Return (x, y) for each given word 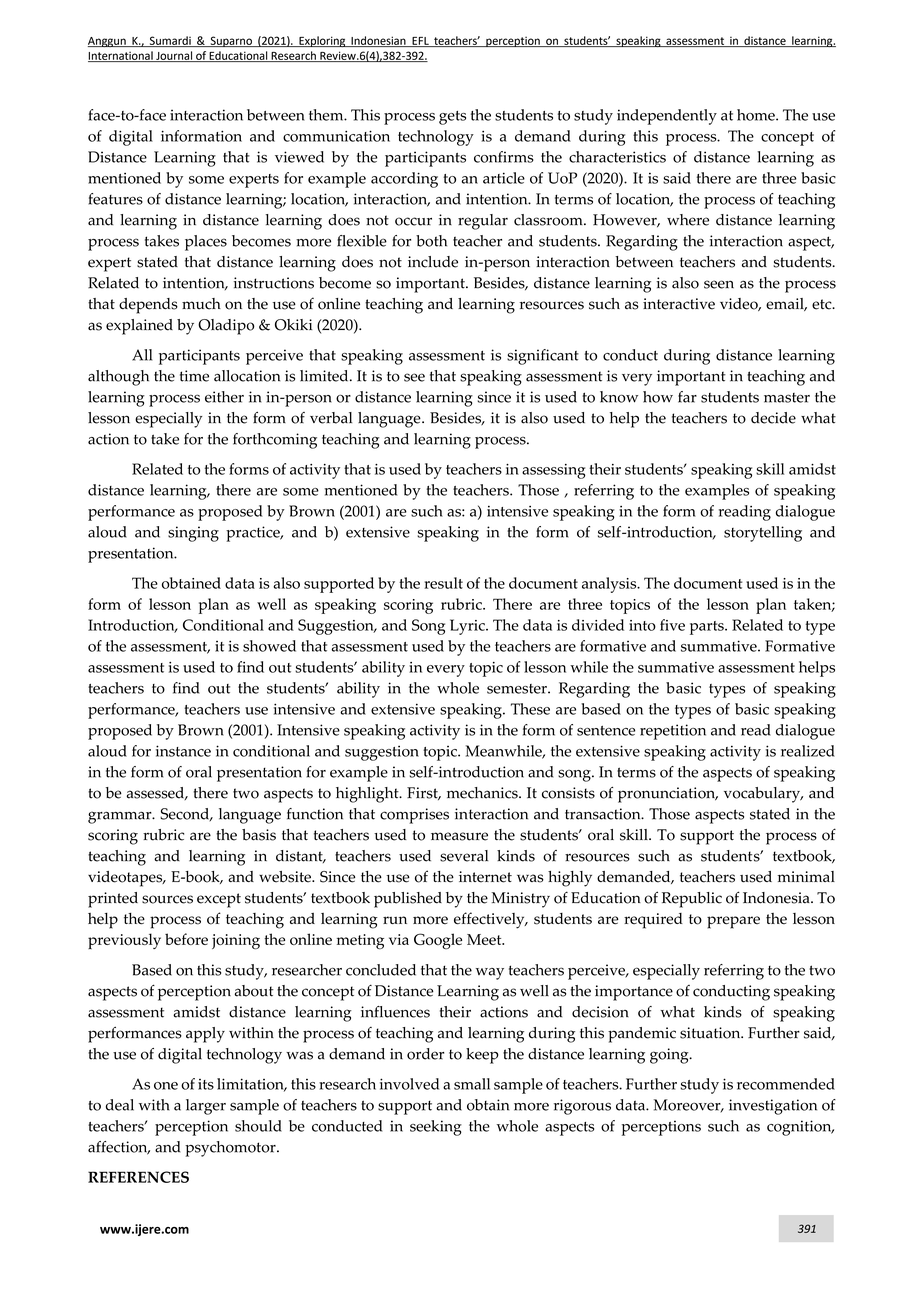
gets (452, 118)
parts (708, 628)
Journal (174, 56)
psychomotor (231, 1149)
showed (269, 646)
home (757, 115)
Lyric (468, 627)
